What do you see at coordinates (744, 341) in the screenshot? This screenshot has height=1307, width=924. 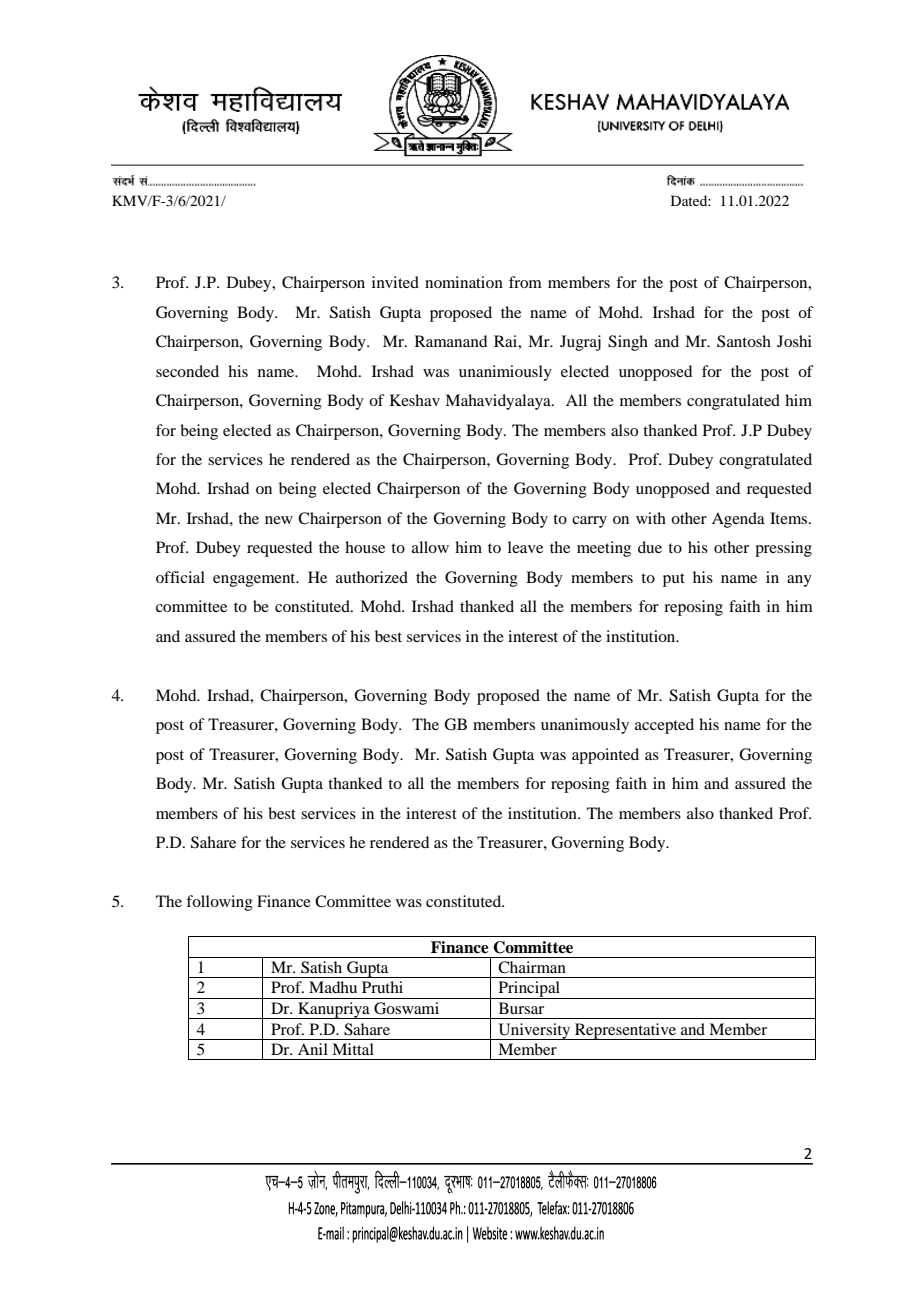 I see `Santosh` at bounding box center [744, 341].
